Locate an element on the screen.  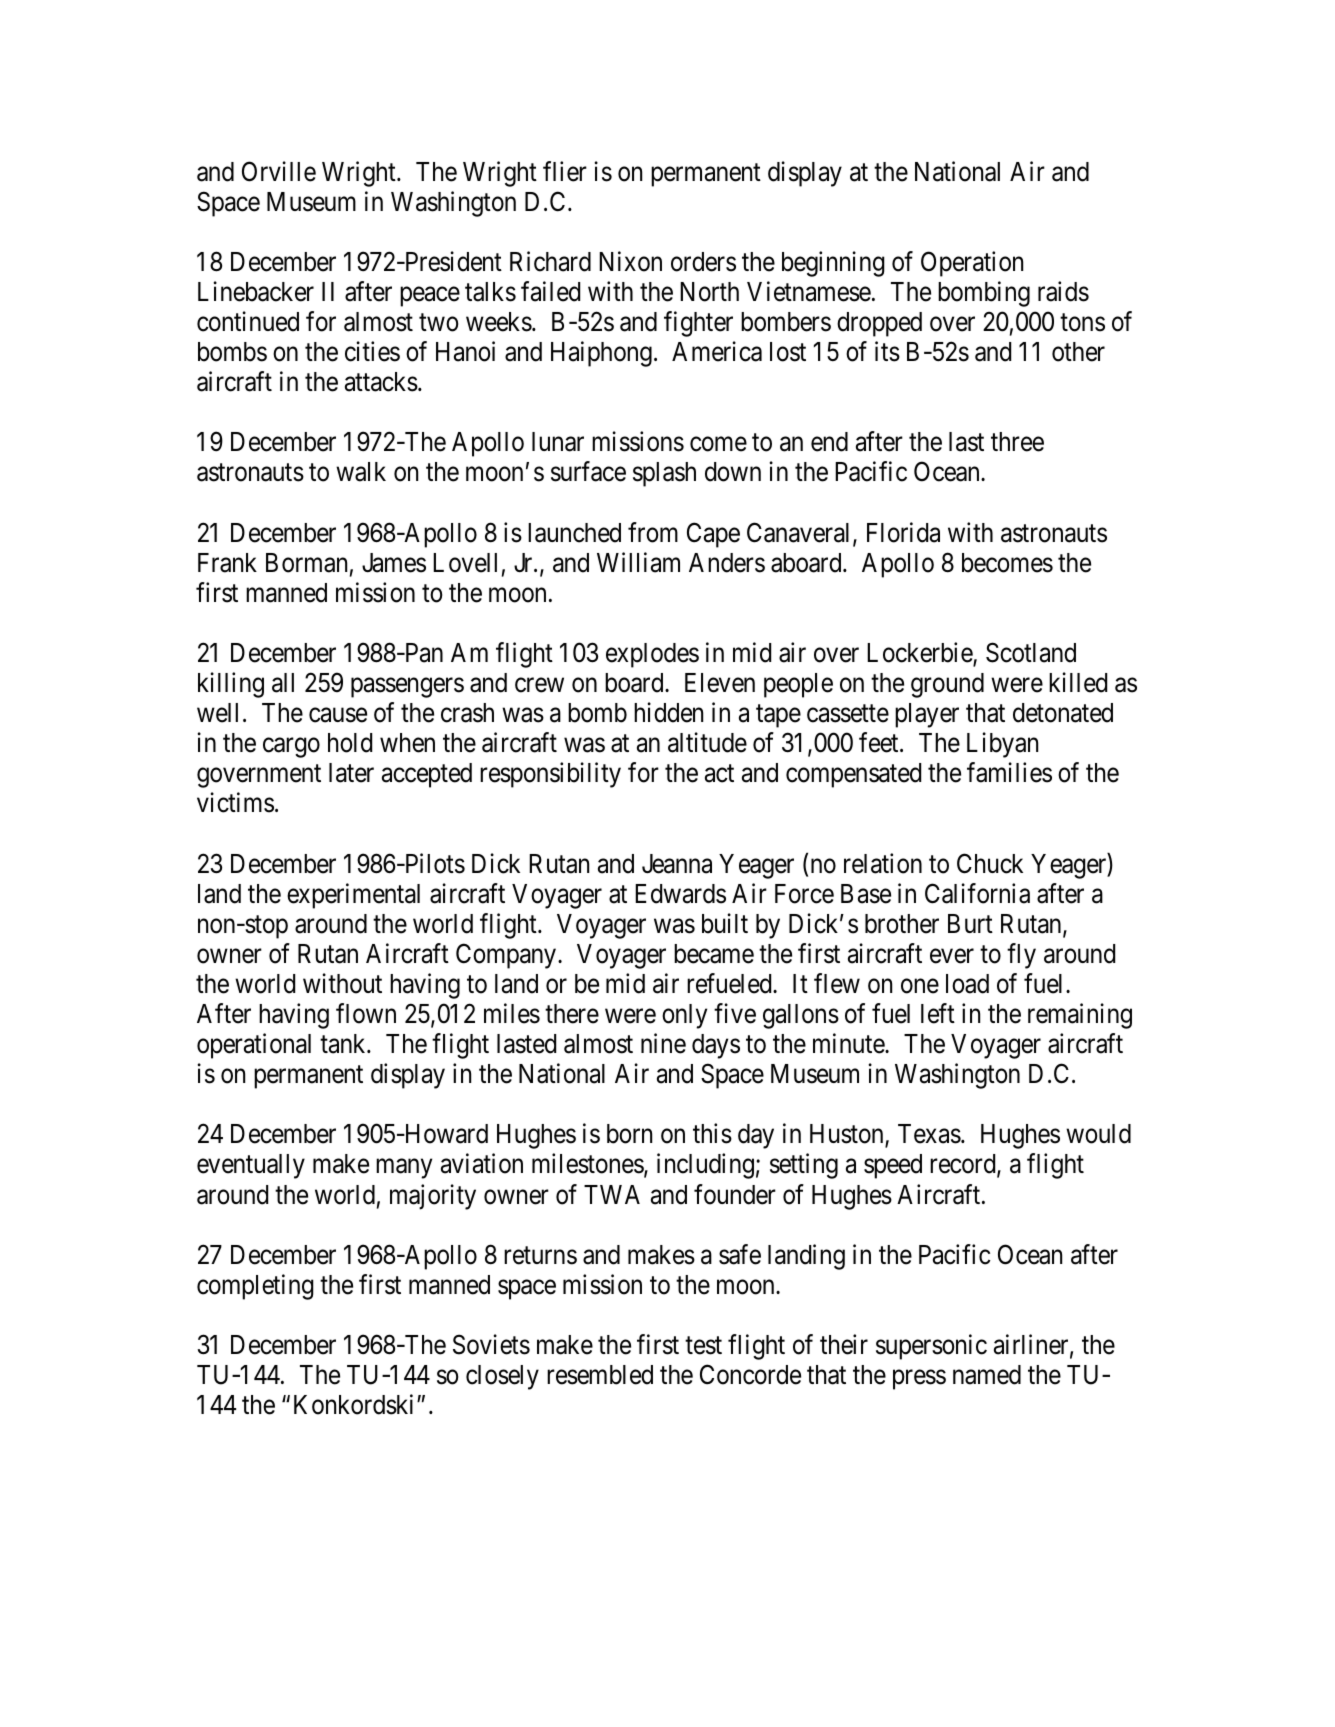
families is located at coordinates (1009, 773).
